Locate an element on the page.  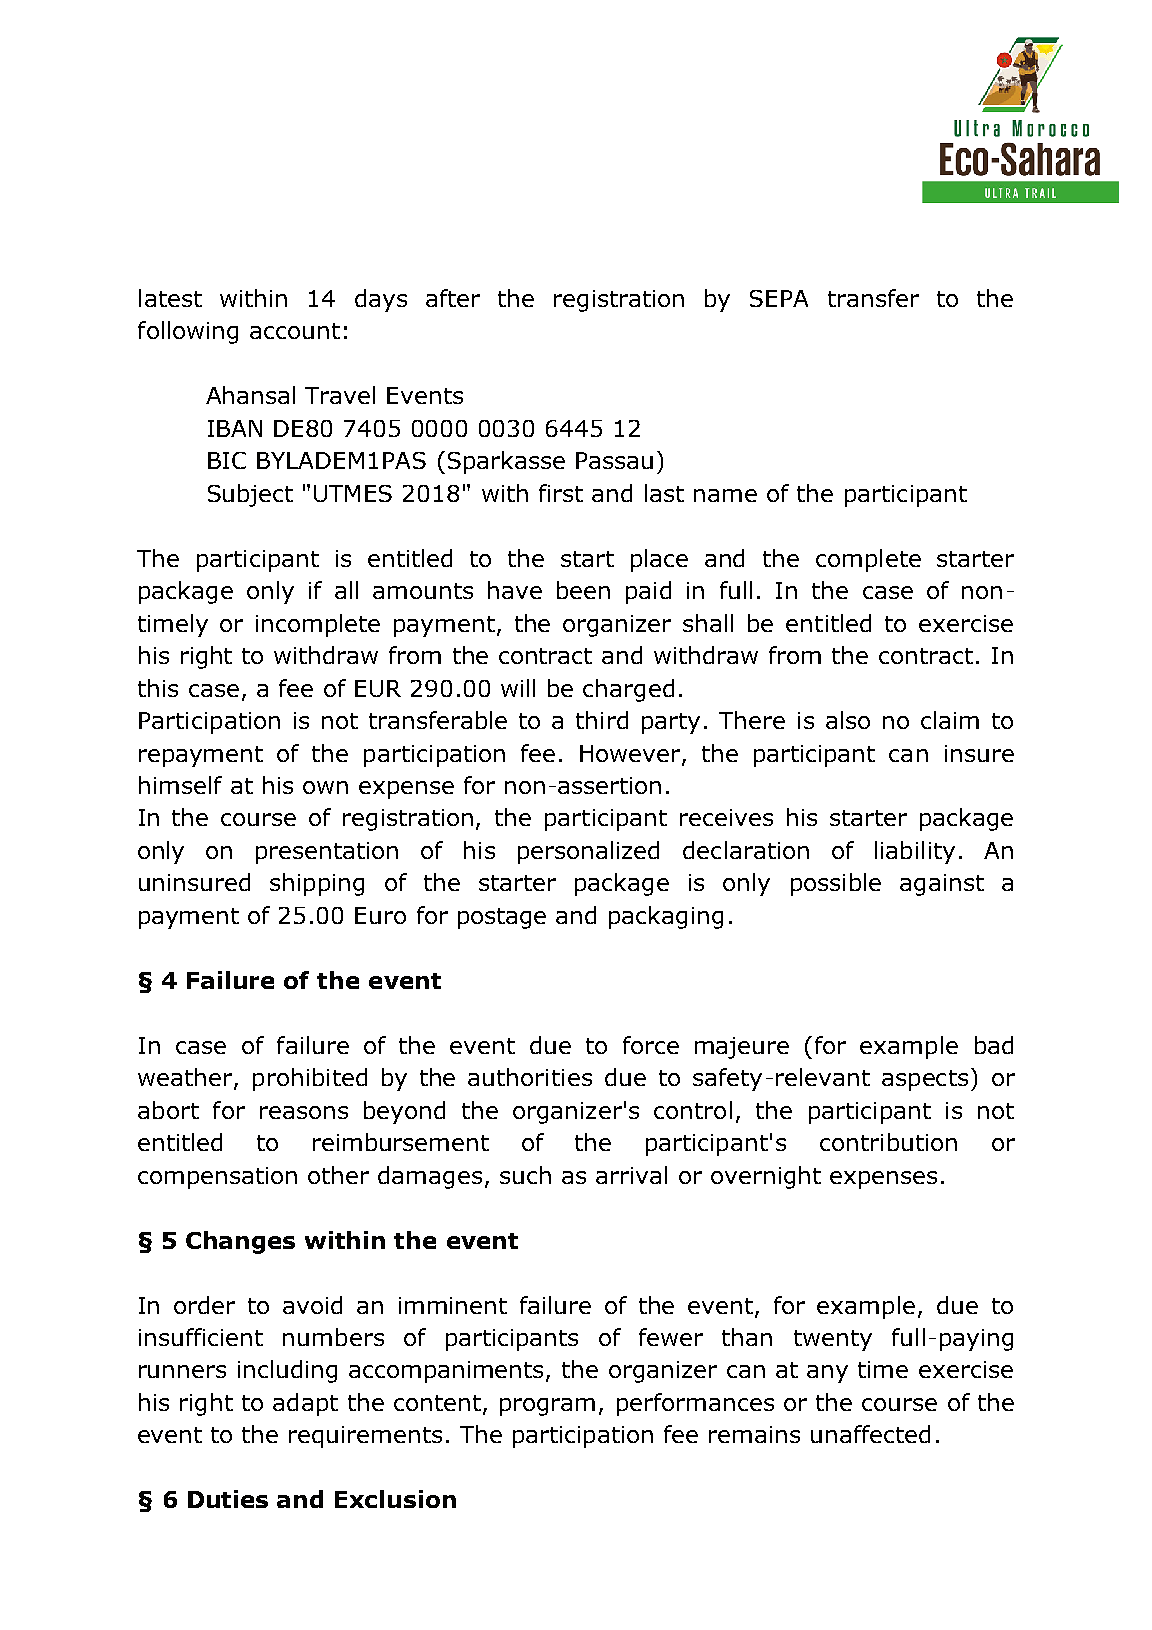
SEPA is located at coordinates (779, 298).
